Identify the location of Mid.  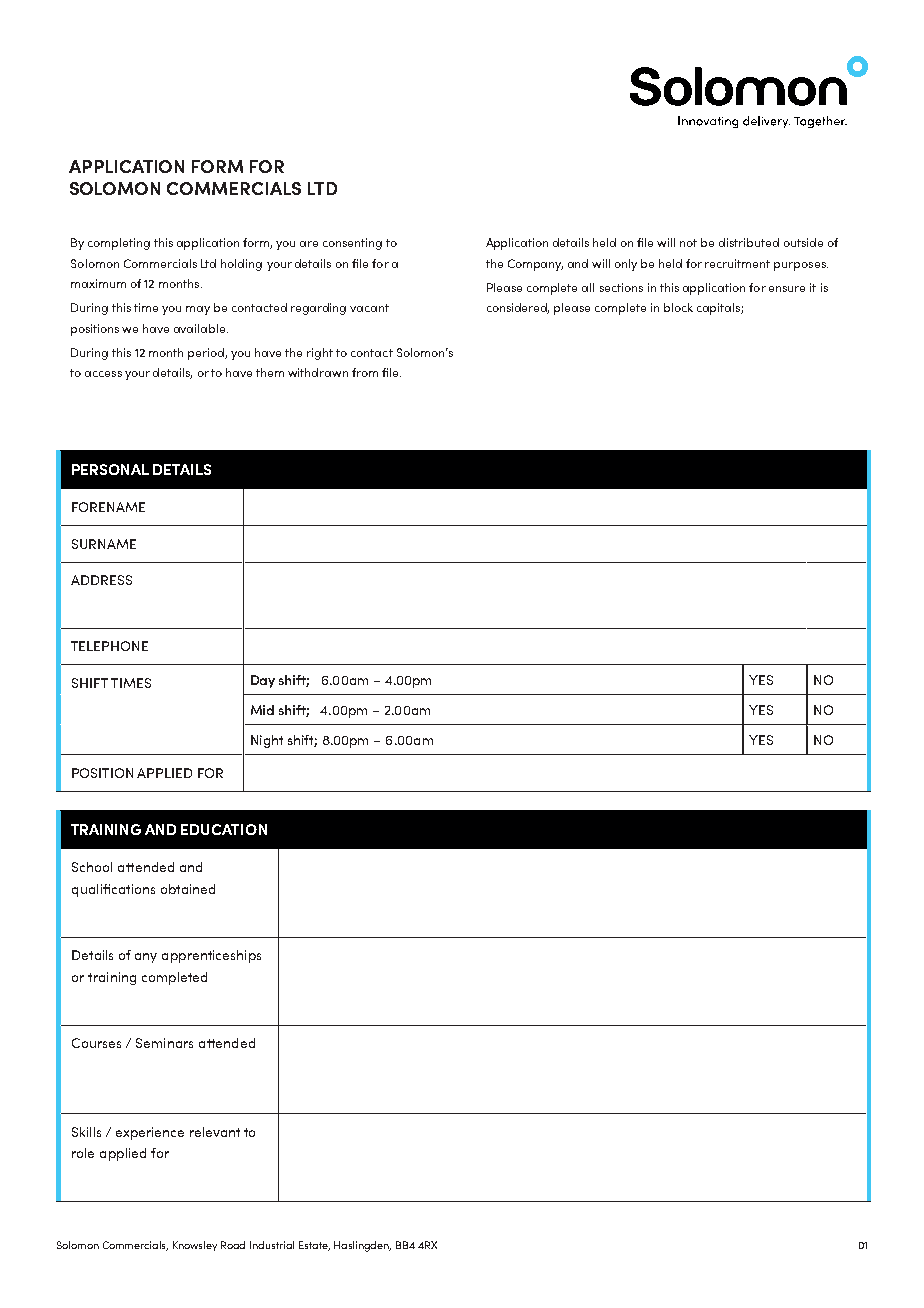
(262, 710).
